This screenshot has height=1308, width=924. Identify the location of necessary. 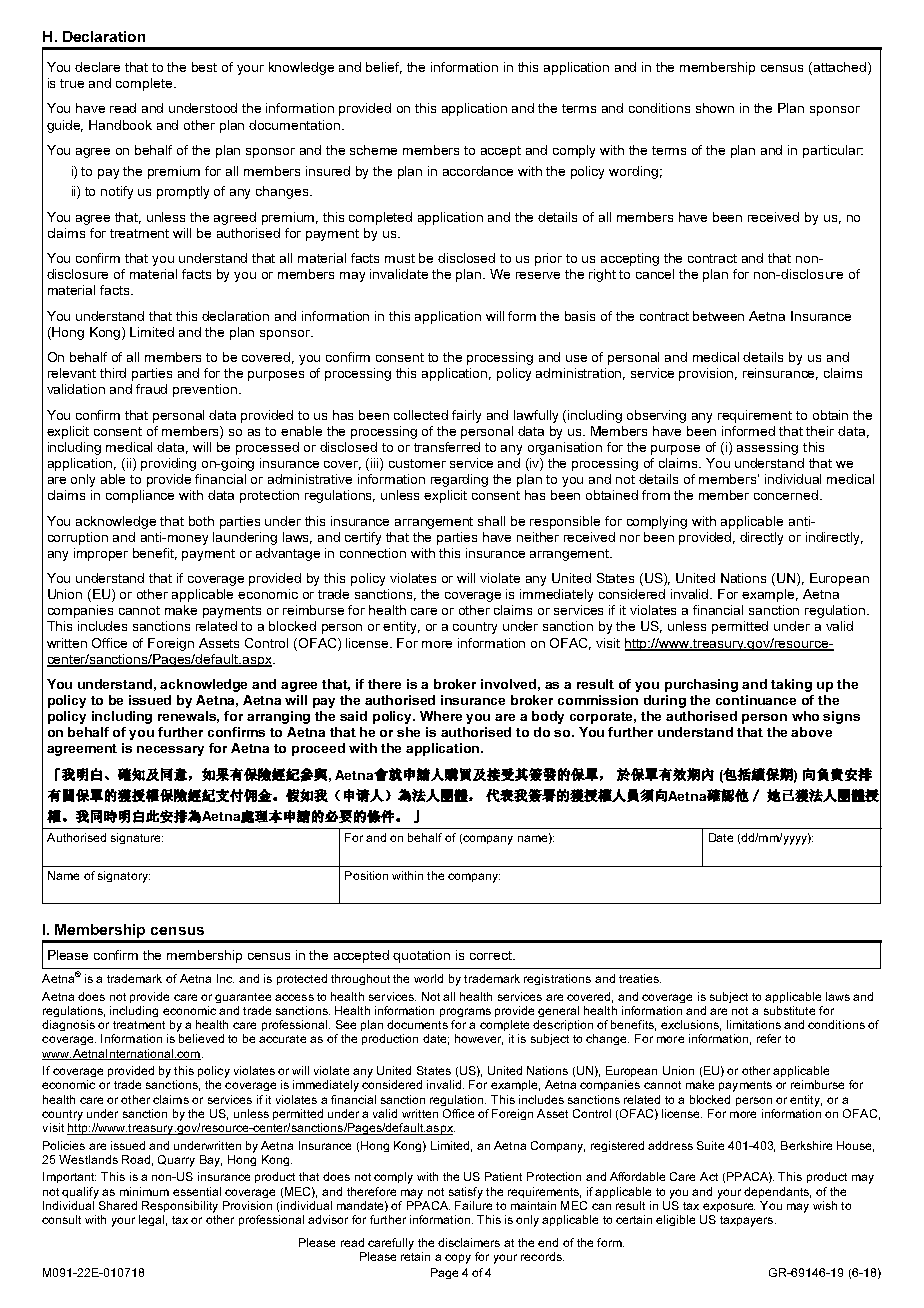
(170, 751).
